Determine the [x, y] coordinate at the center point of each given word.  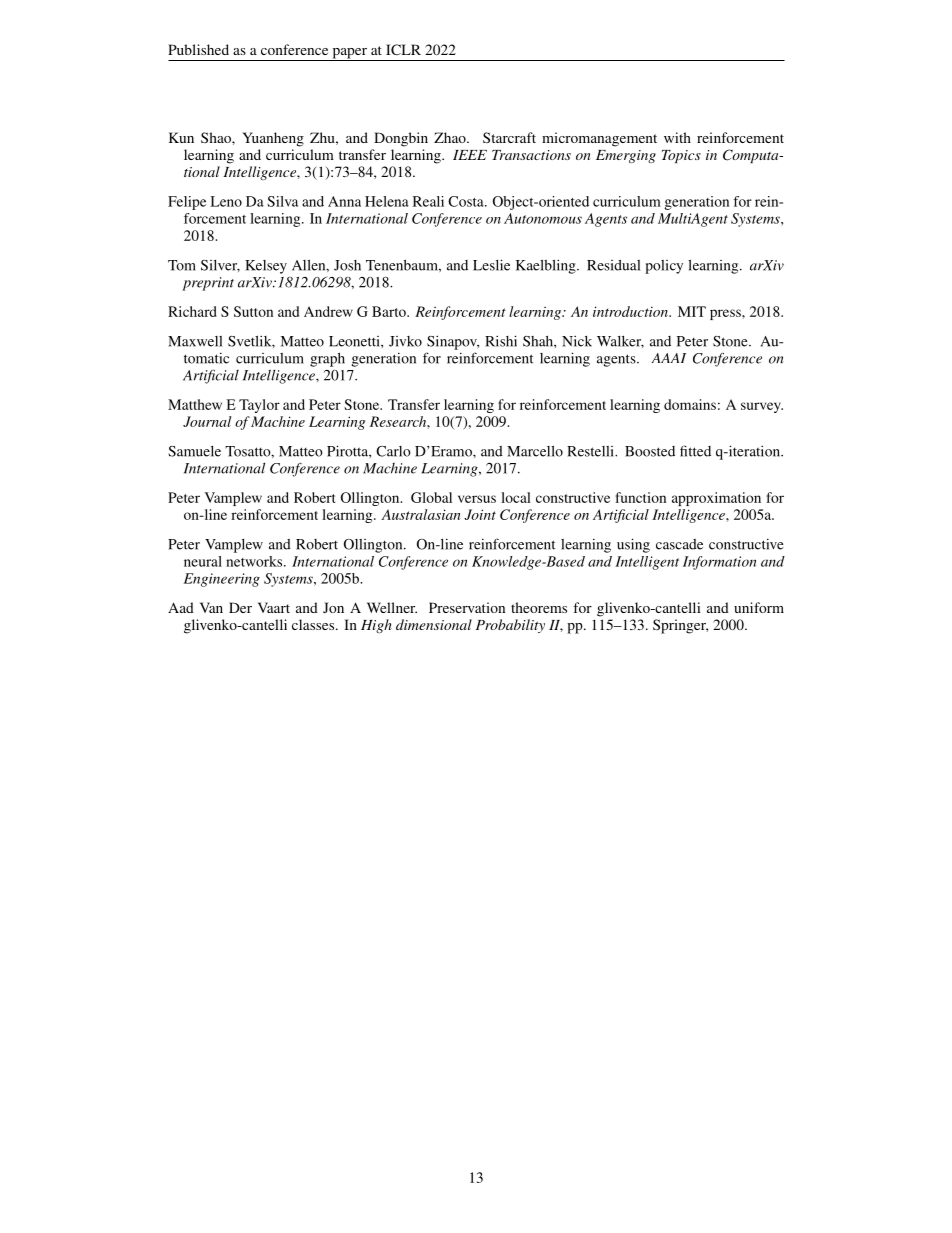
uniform [759, 607]
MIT [692, 311]
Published [198, 49]
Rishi [501, 341]
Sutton [253, 311]
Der [240, 607]
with [677, 137]
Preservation [467, 607]
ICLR [403, 49]
